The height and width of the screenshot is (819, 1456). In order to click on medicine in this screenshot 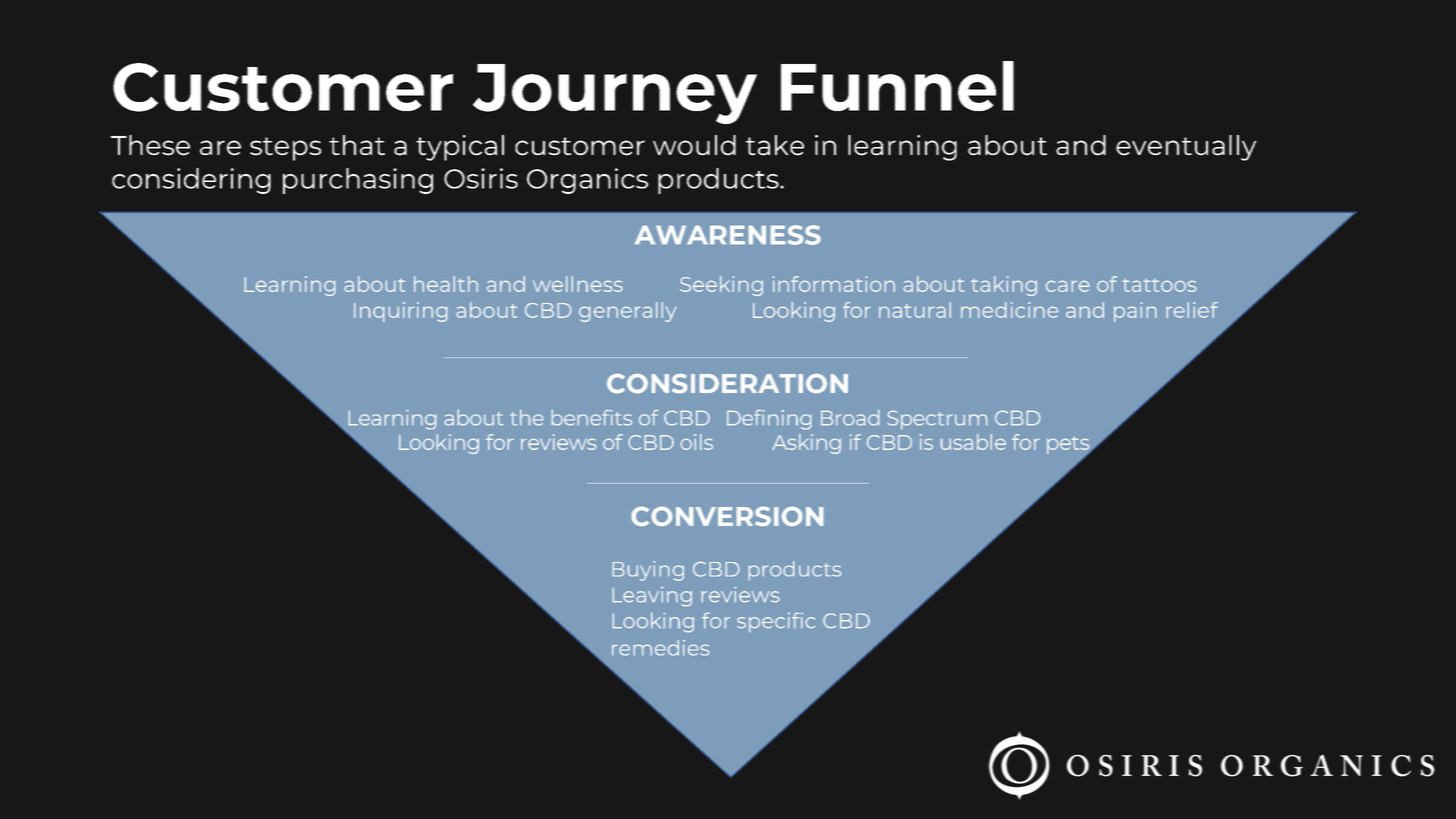, I will do `click(1010, 310)`.
